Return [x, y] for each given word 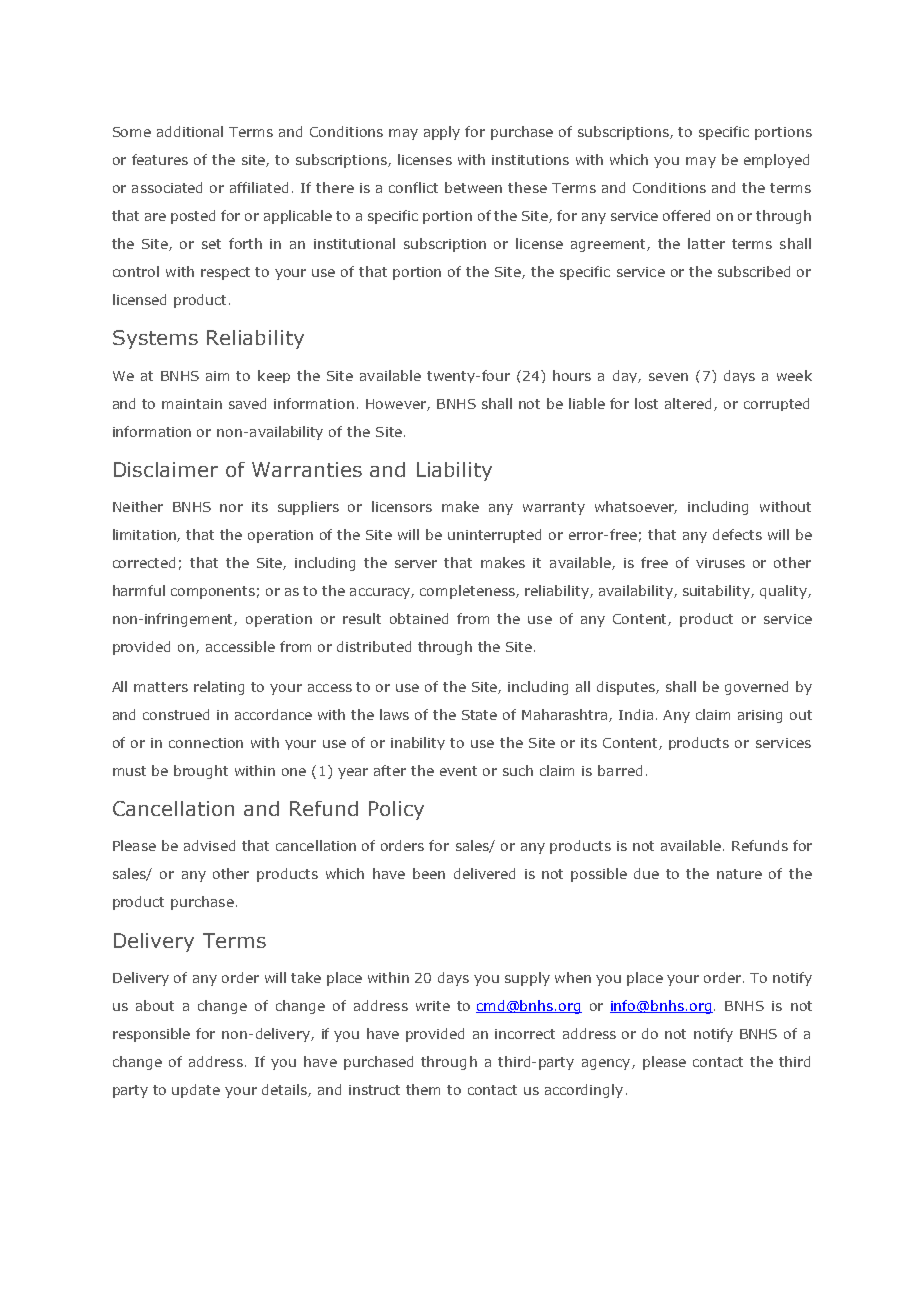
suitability [717, 592]
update [196, 1091]
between [473, 187]
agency [607, 1064]
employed [776, 161]
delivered [484, 873]
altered [690, 404]
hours [572, 375]
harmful [139, 590]
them [423, 1089]
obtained [419, 618]
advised [209, 845]
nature [739, 874]
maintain [192, 404]
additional [190, 131]
